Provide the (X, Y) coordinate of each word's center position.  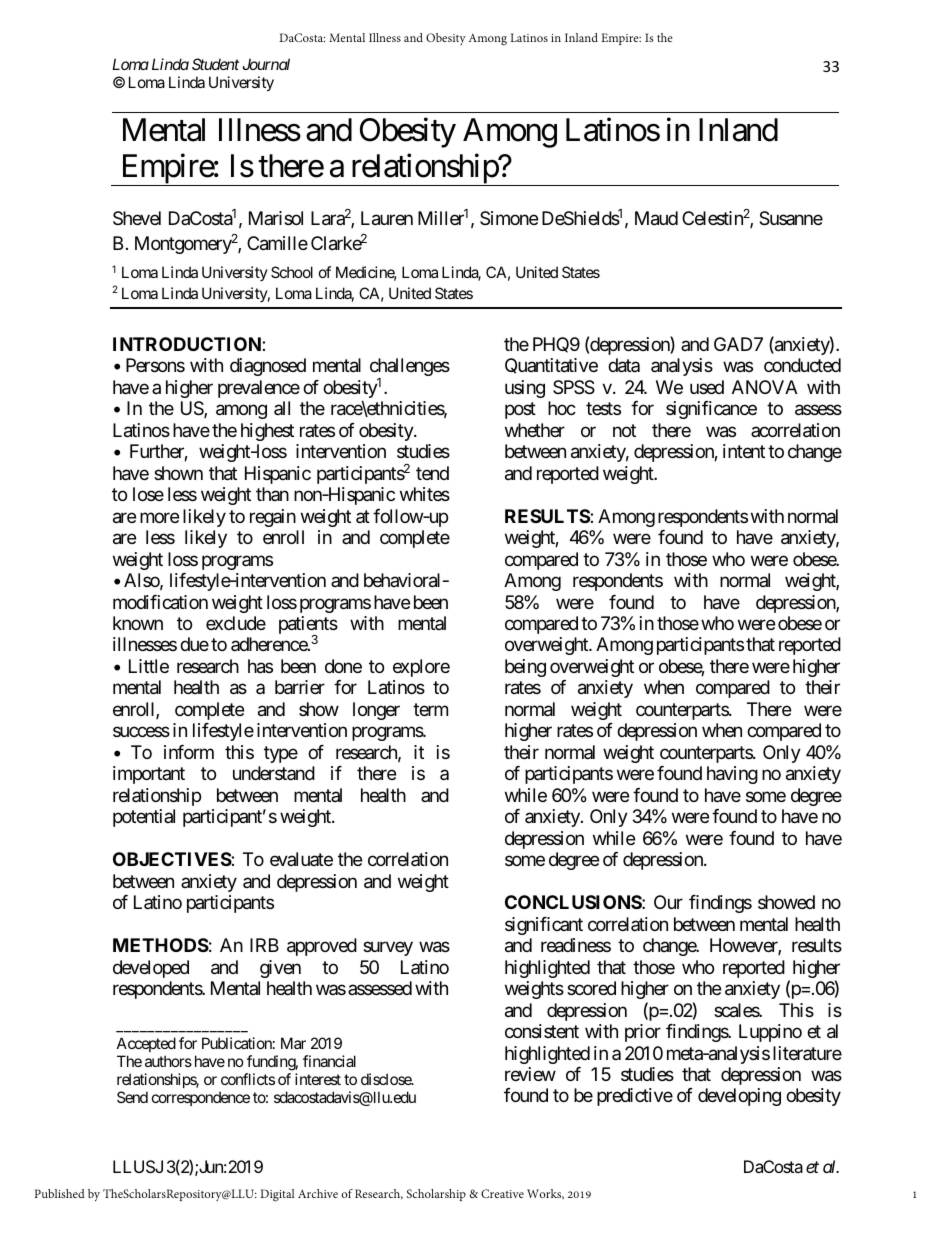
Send (132, 1097)
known (138, 623)
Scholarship (436, 1195)
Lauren (387, 218)
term (430, 709)
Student (215, 64)
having (732, 775)
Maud (656, 218)
